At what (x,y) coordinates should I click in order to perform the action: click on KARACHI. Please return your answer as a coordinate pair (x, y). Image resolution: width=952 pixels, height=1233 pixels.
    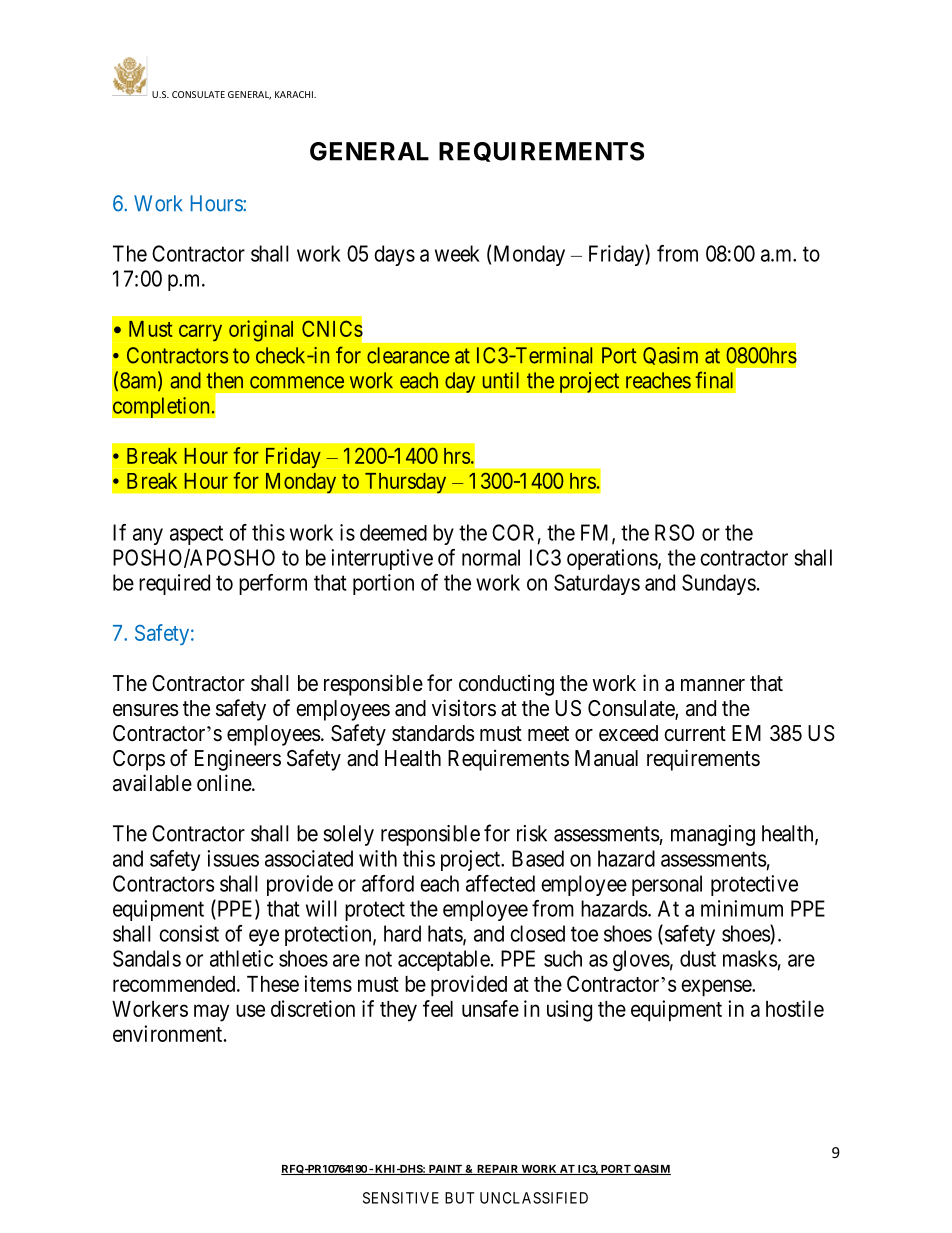
    Looking at the image, I should click on (295, 94).
